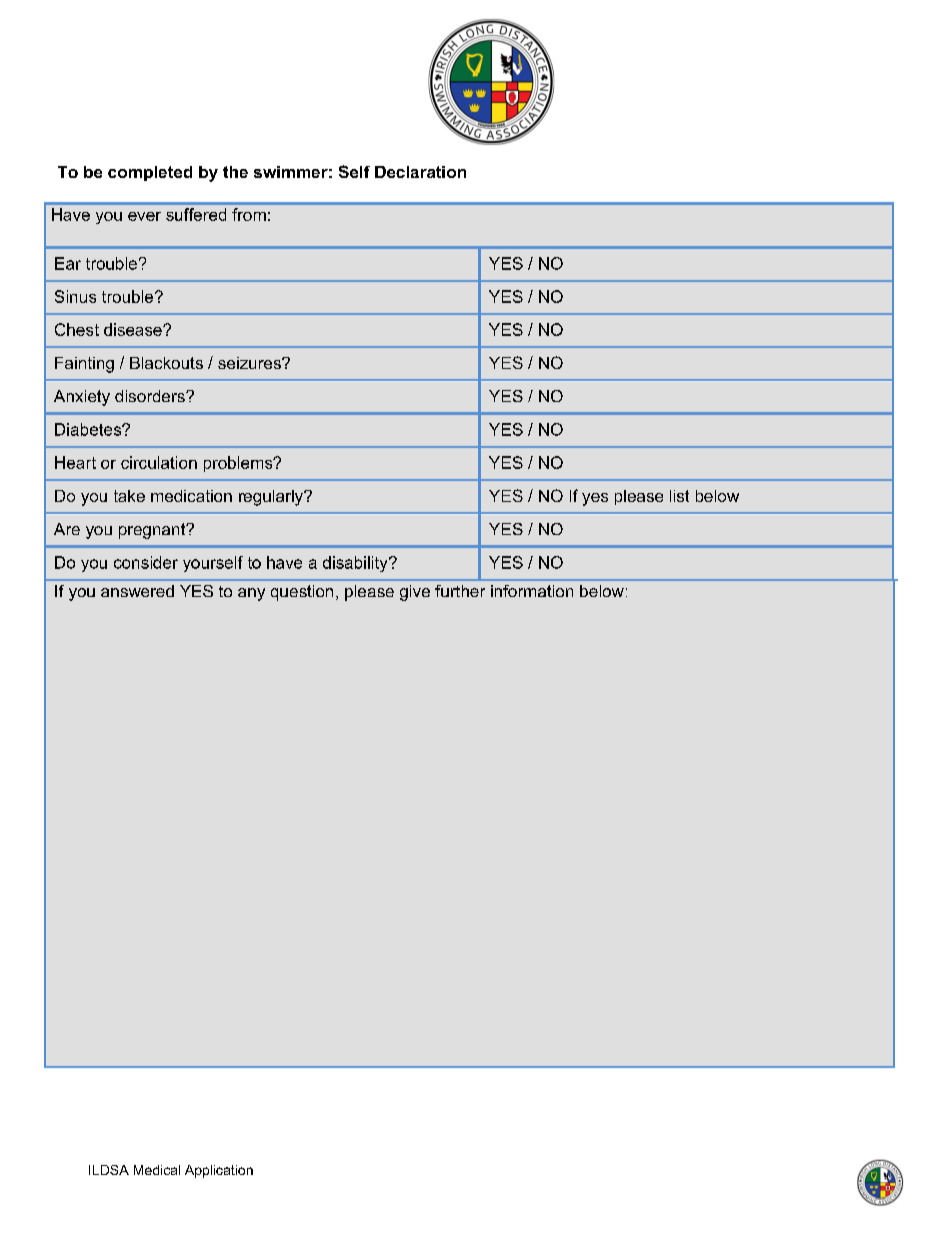 The height and width of the page is (1233, 952). Describe the element at coordinates (249, 214) in the page. I see `from` at that location.
